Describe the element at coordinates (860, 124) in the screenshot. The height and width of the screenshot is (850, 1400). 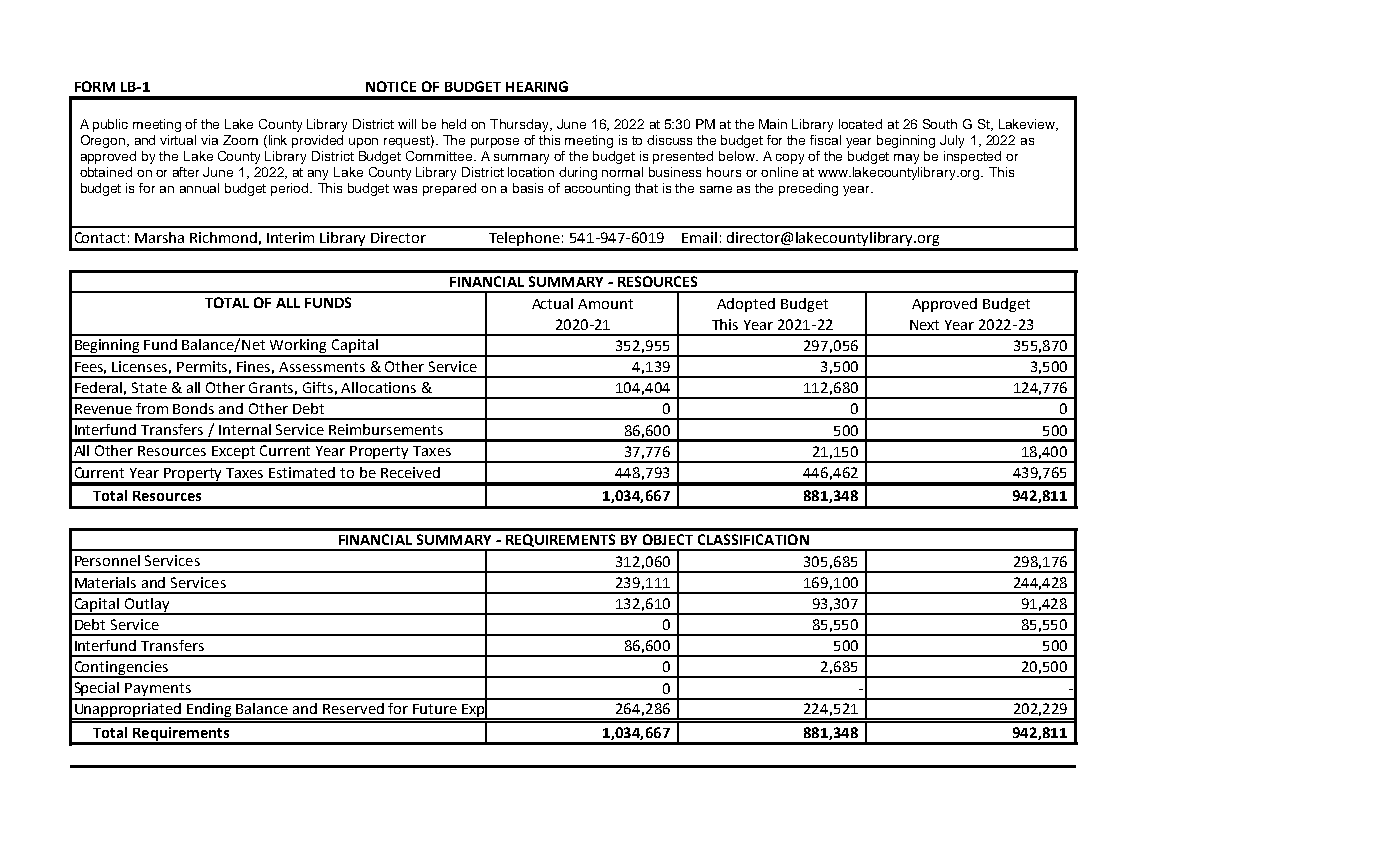
I see `located` at that location.
